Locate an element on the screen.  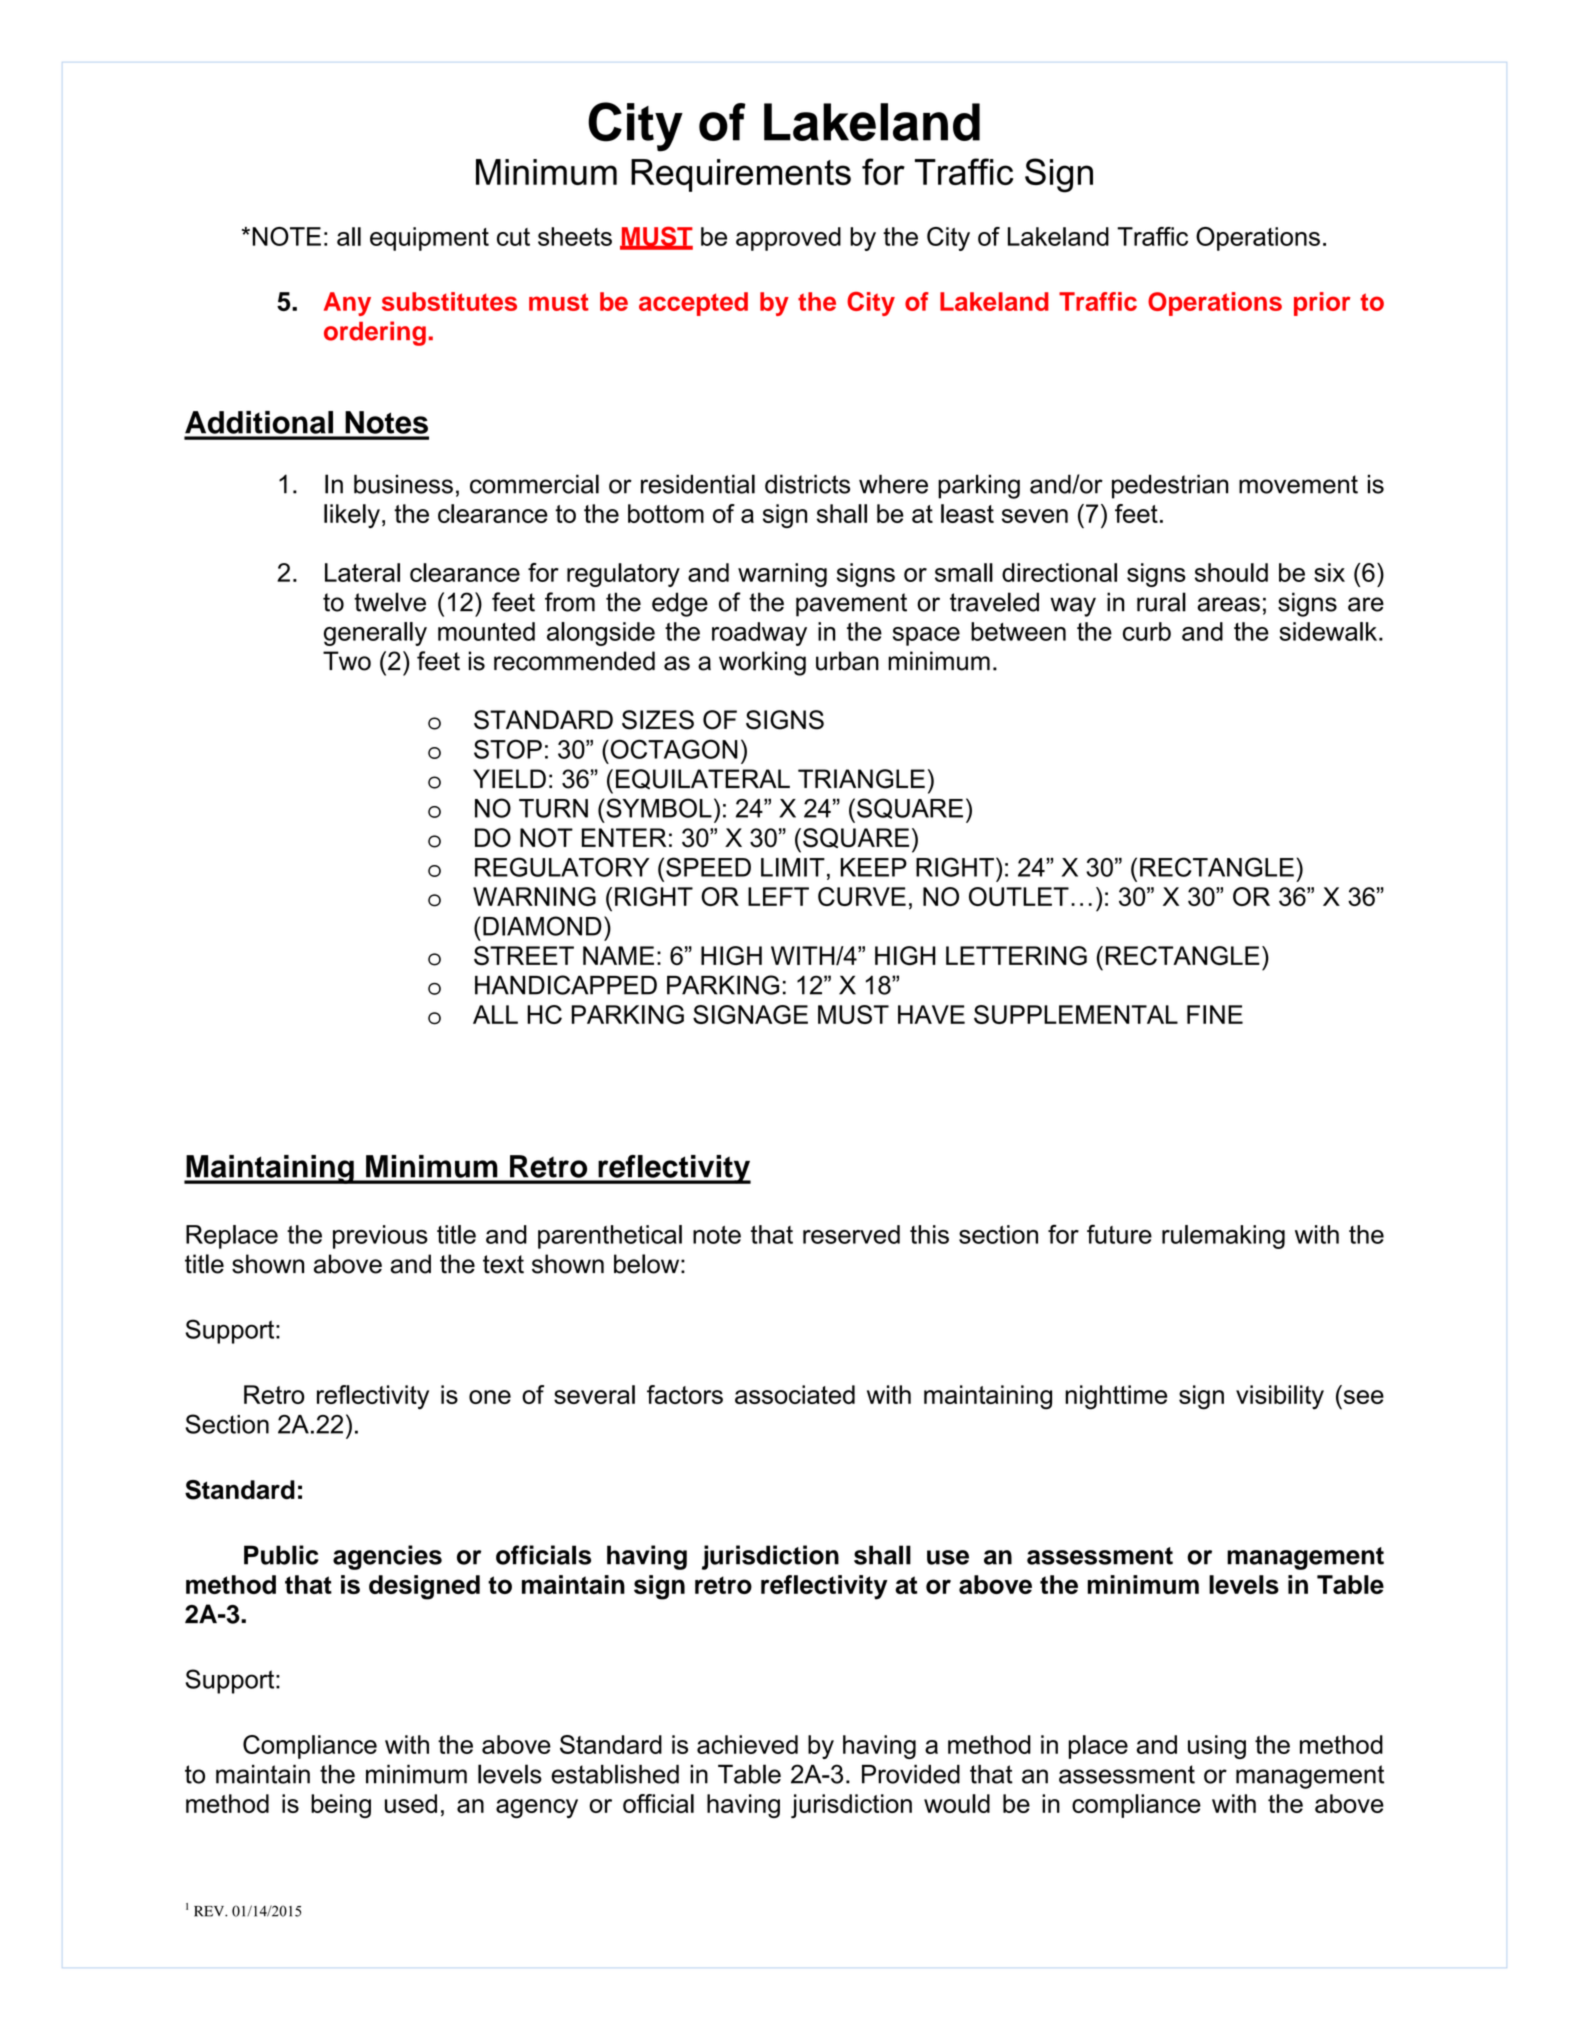
approved is located at coordinates (788, 239).
